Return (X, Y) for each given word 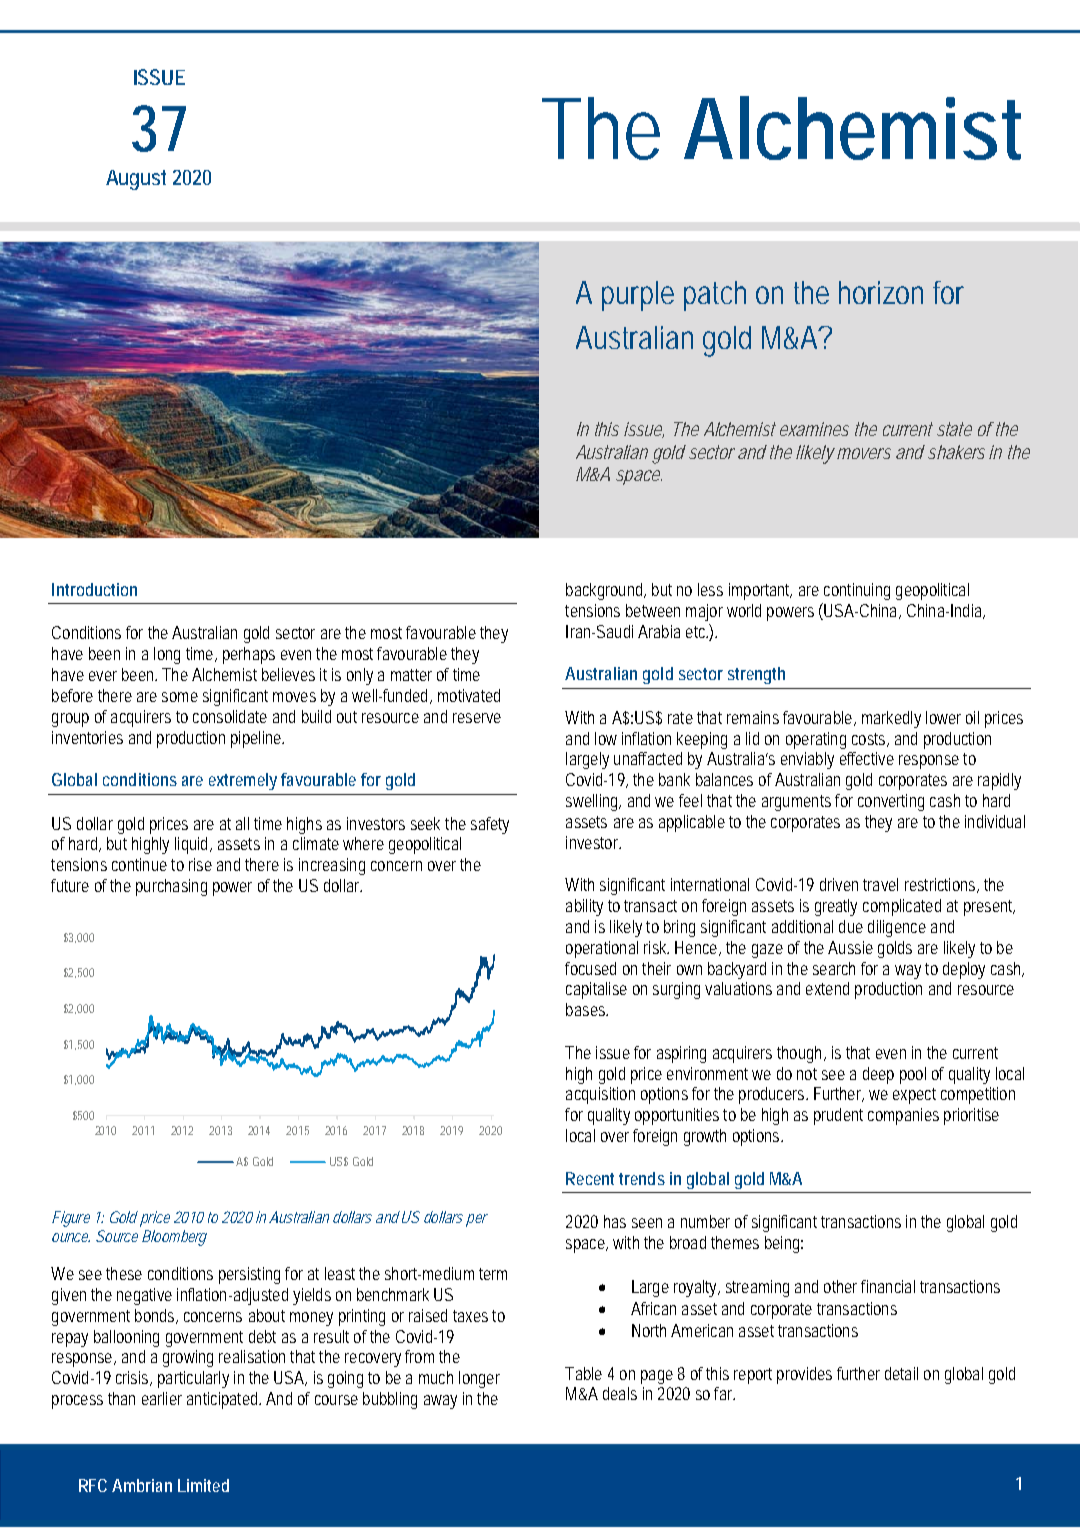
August (136, 180)
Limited (203, 1485)
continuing (857, 591)
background (606, 591)
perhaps (249, 655)
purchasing (171, 887)
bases (587, 1009)
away (440, 1402)
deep (878, 1075)
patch (715, 296)
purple (638, 296)
